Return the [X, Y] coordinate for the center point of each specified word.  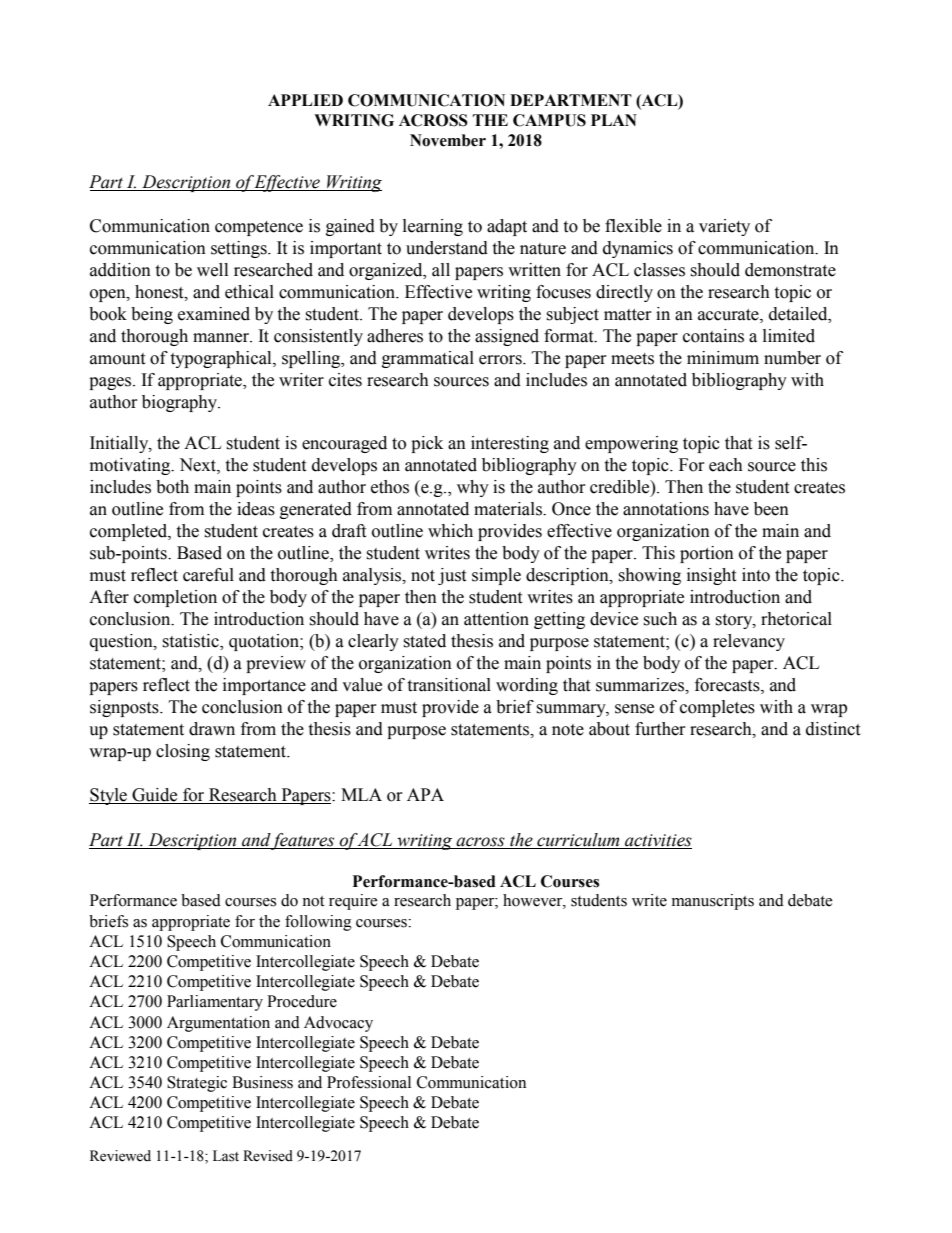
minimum [723, 358]
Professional [369, 1082]
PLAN [614, 120]
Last [226, 1156]
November [448, 140]
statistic [191, 642]
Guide [155, 796]
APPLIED [305, 100]
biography [181, 403]
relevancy [749, 642]
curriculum [578, 840]
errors [501, 360]
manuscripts [713, 902]
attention [496, 619]
